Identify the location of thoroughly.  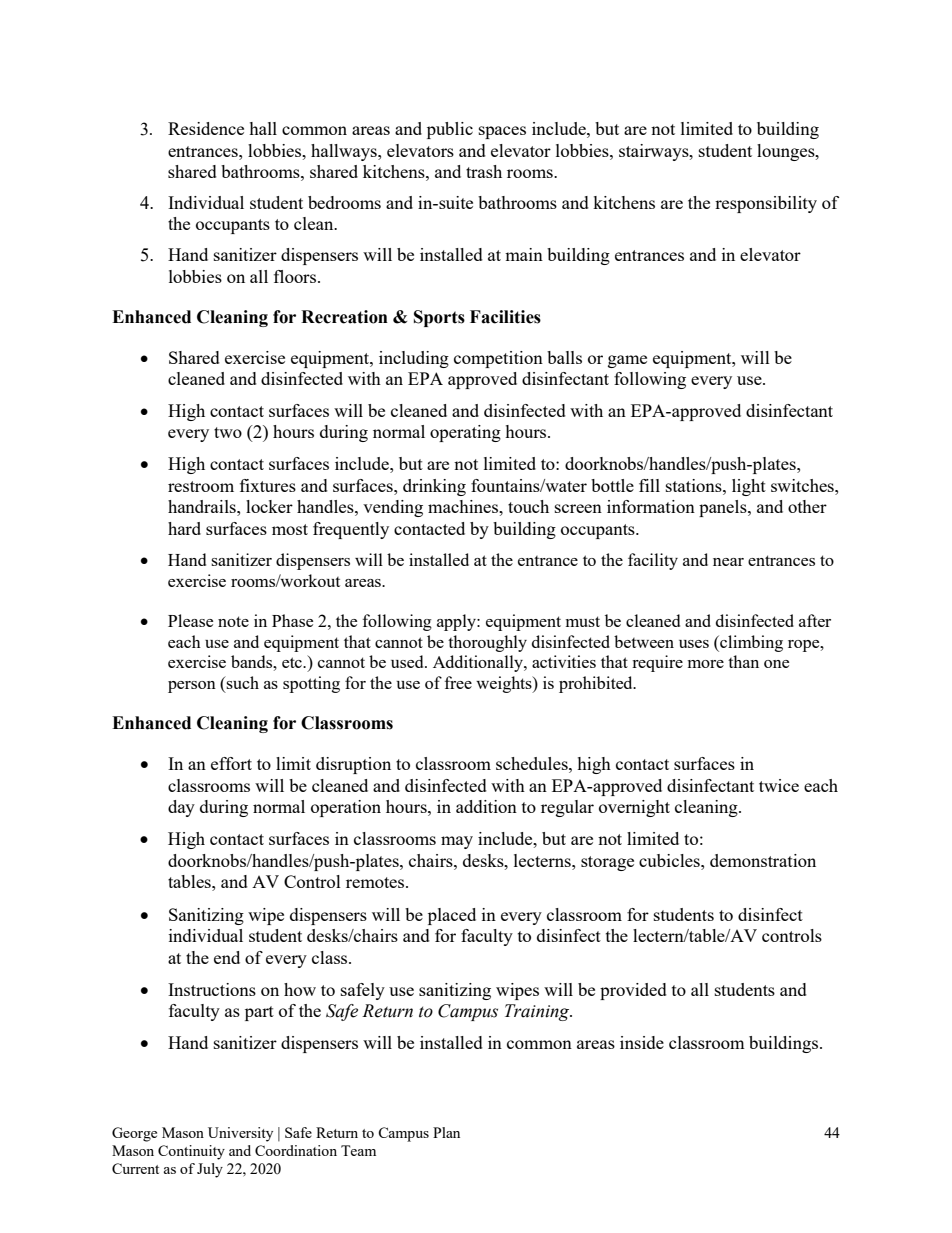
(487, 643).
